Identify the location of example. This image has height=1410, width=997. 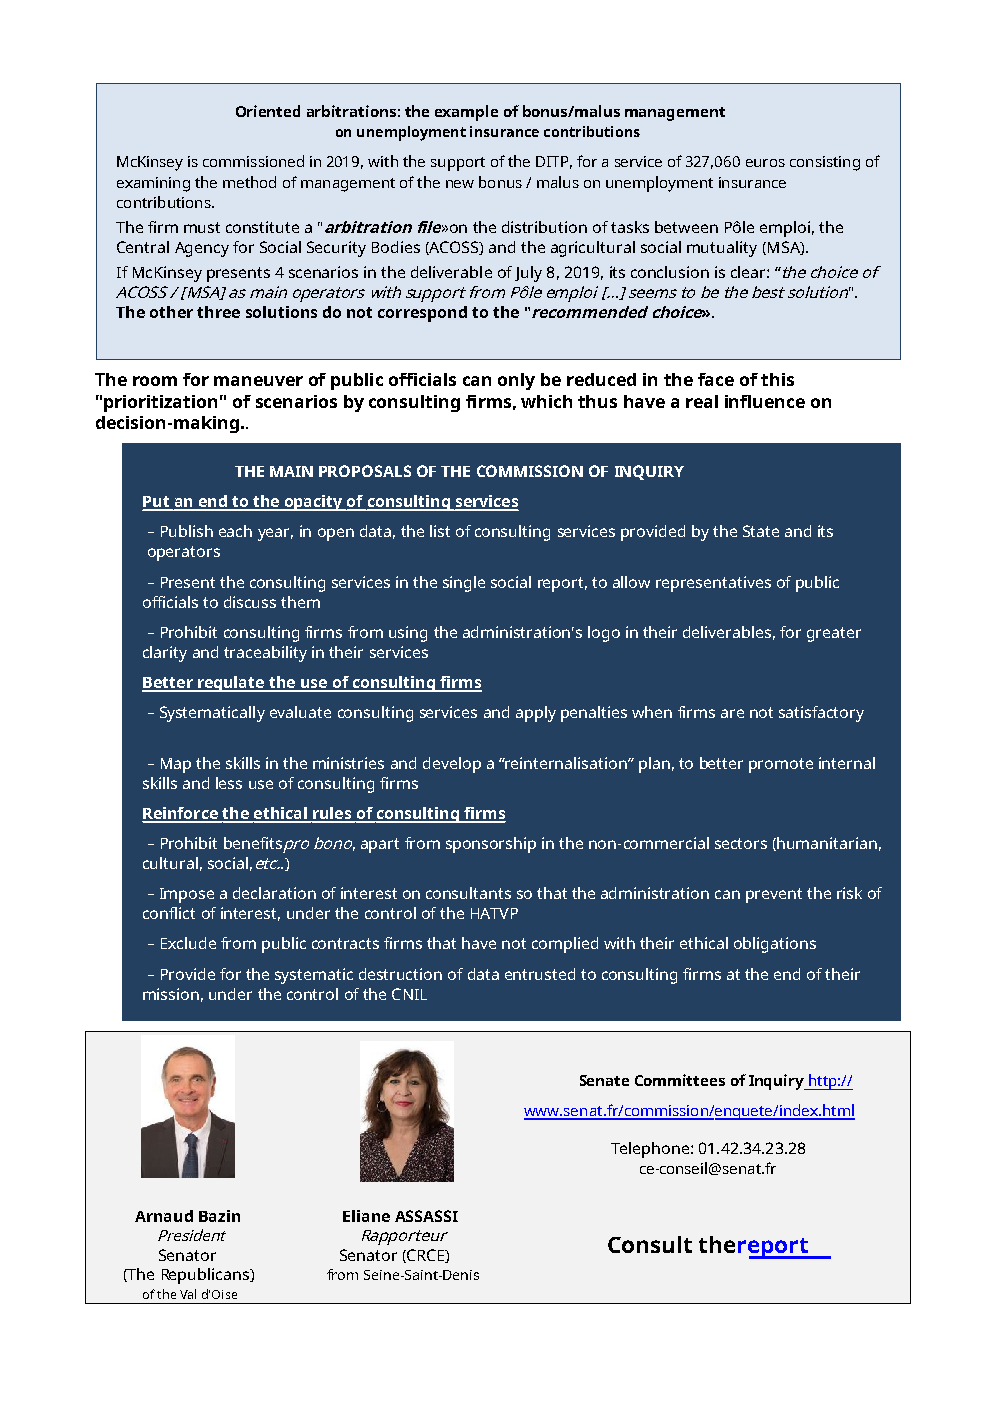
(466, 113).
